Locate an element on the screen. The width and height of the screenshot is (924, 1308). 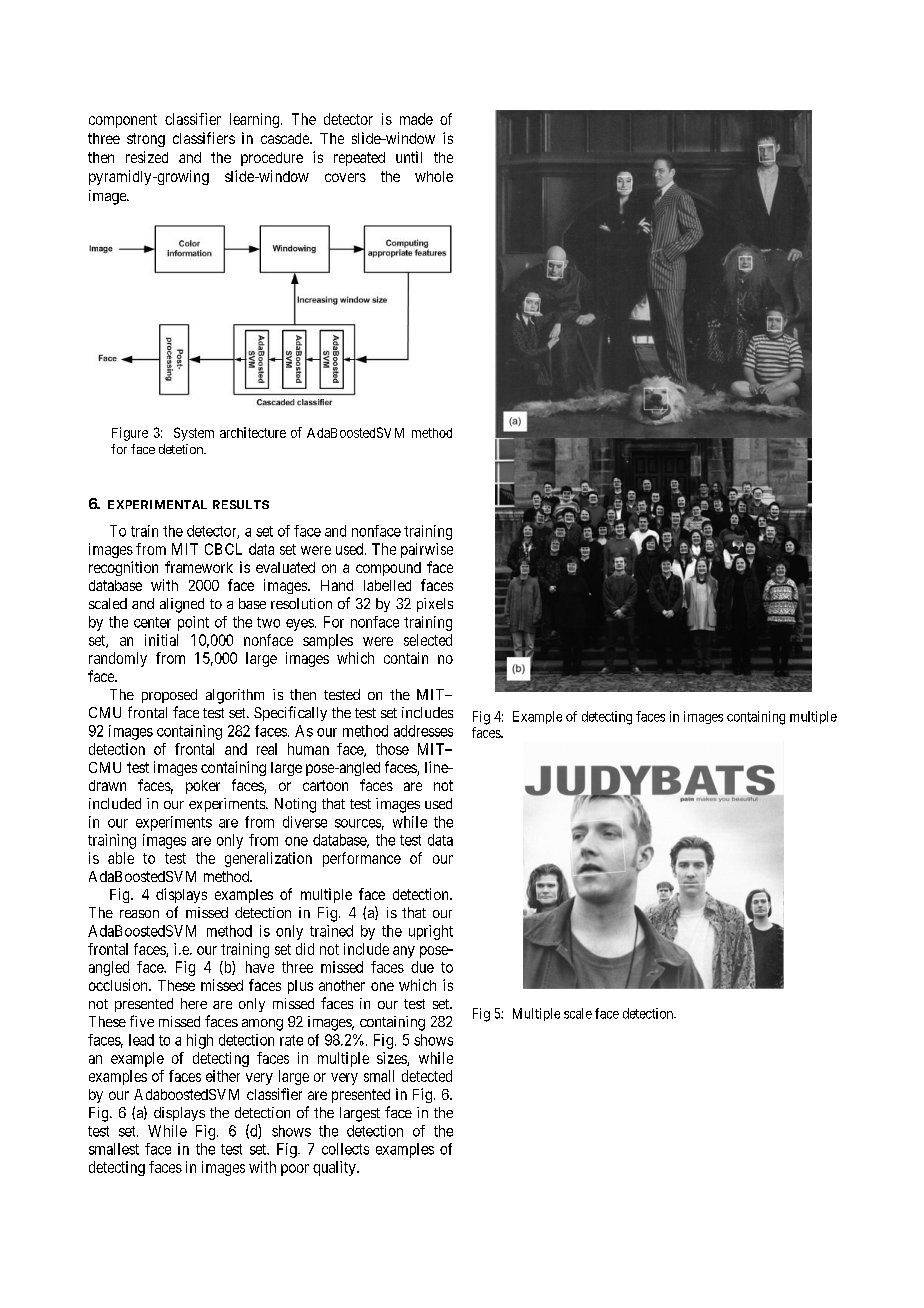
until is located at coordinates (409, 157).
